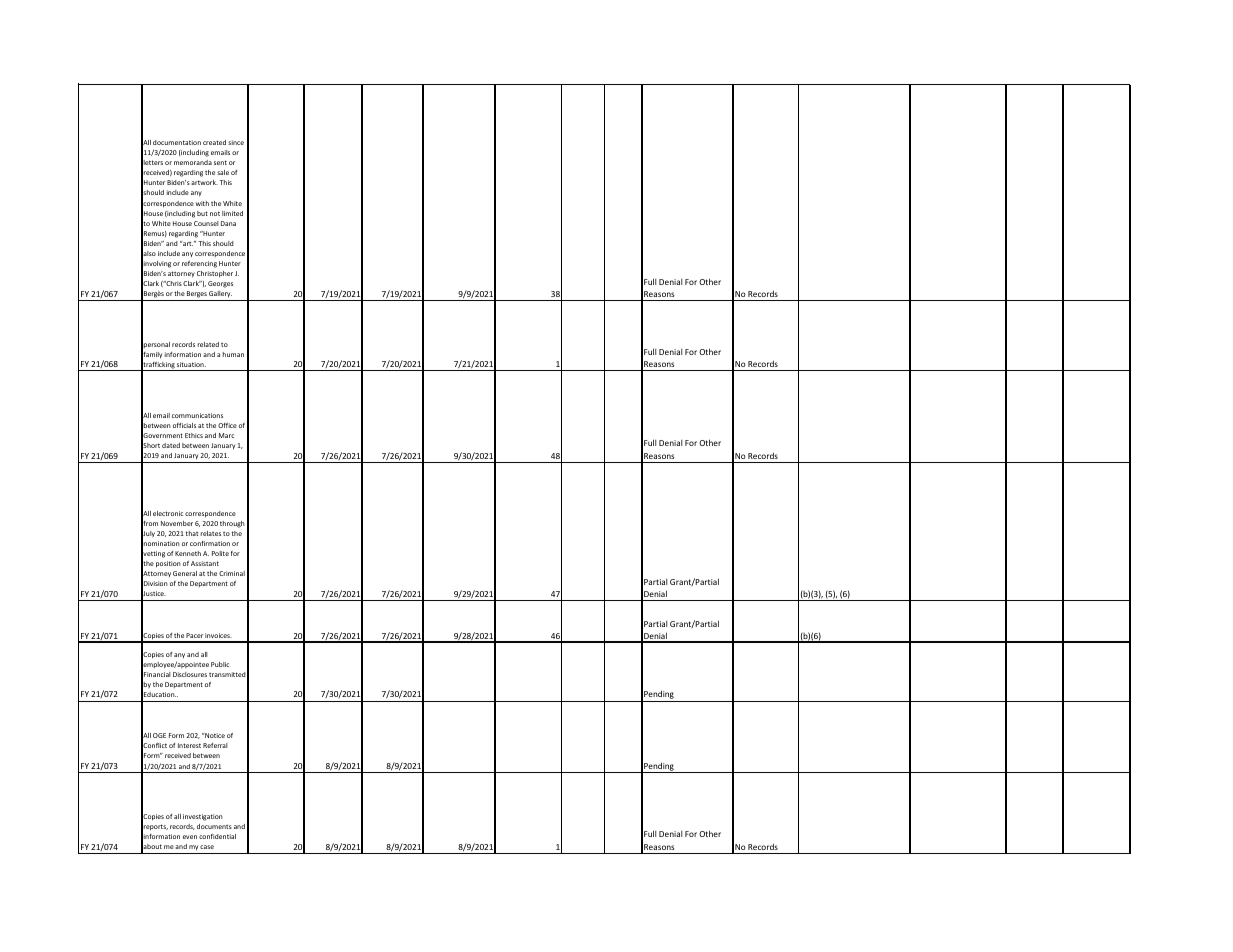 The image size is (1233, 952). I want to click on Office, so click(227, 425).
